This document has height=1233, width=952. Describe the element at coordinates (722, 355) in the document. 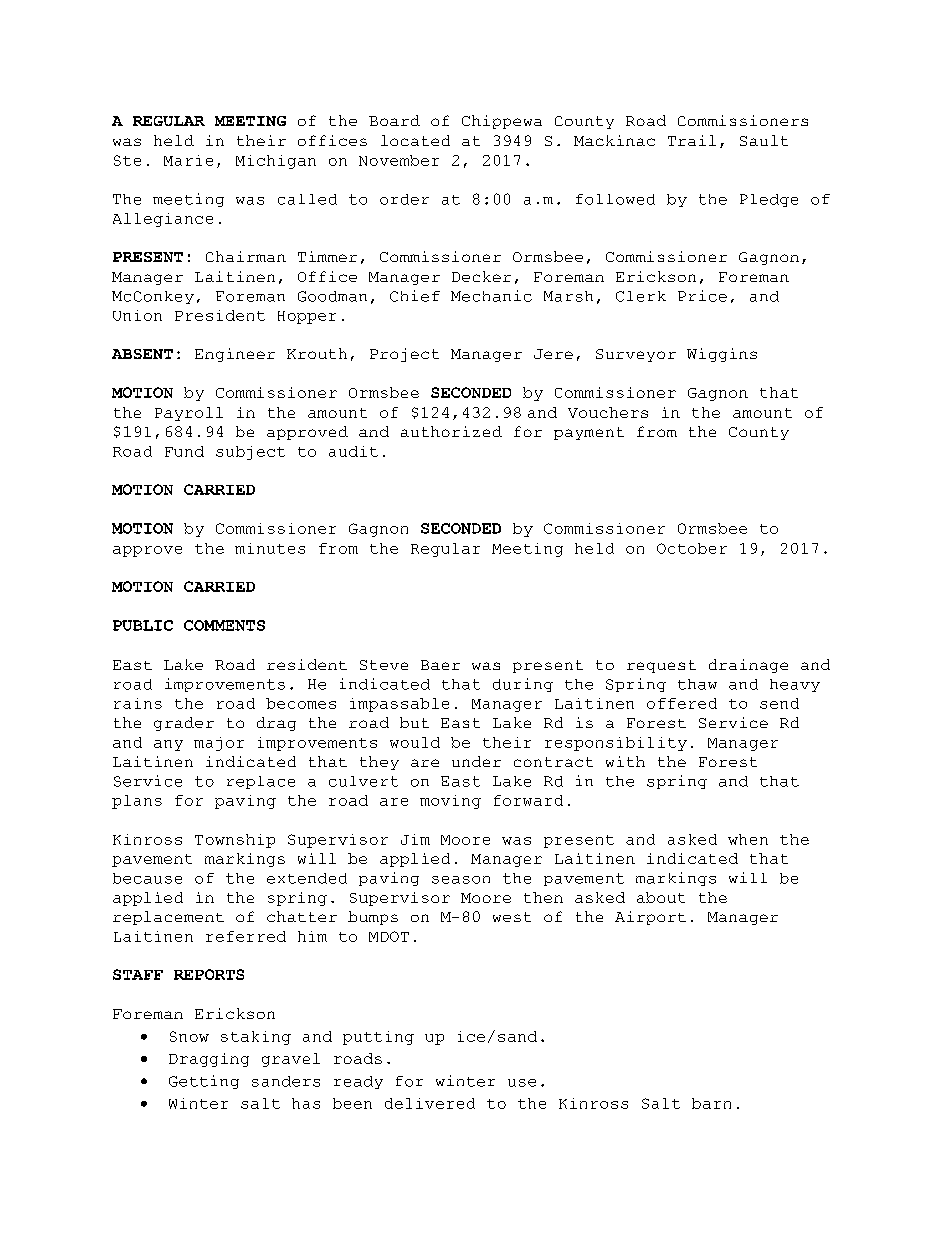

I see `Wiggins` at that location.
